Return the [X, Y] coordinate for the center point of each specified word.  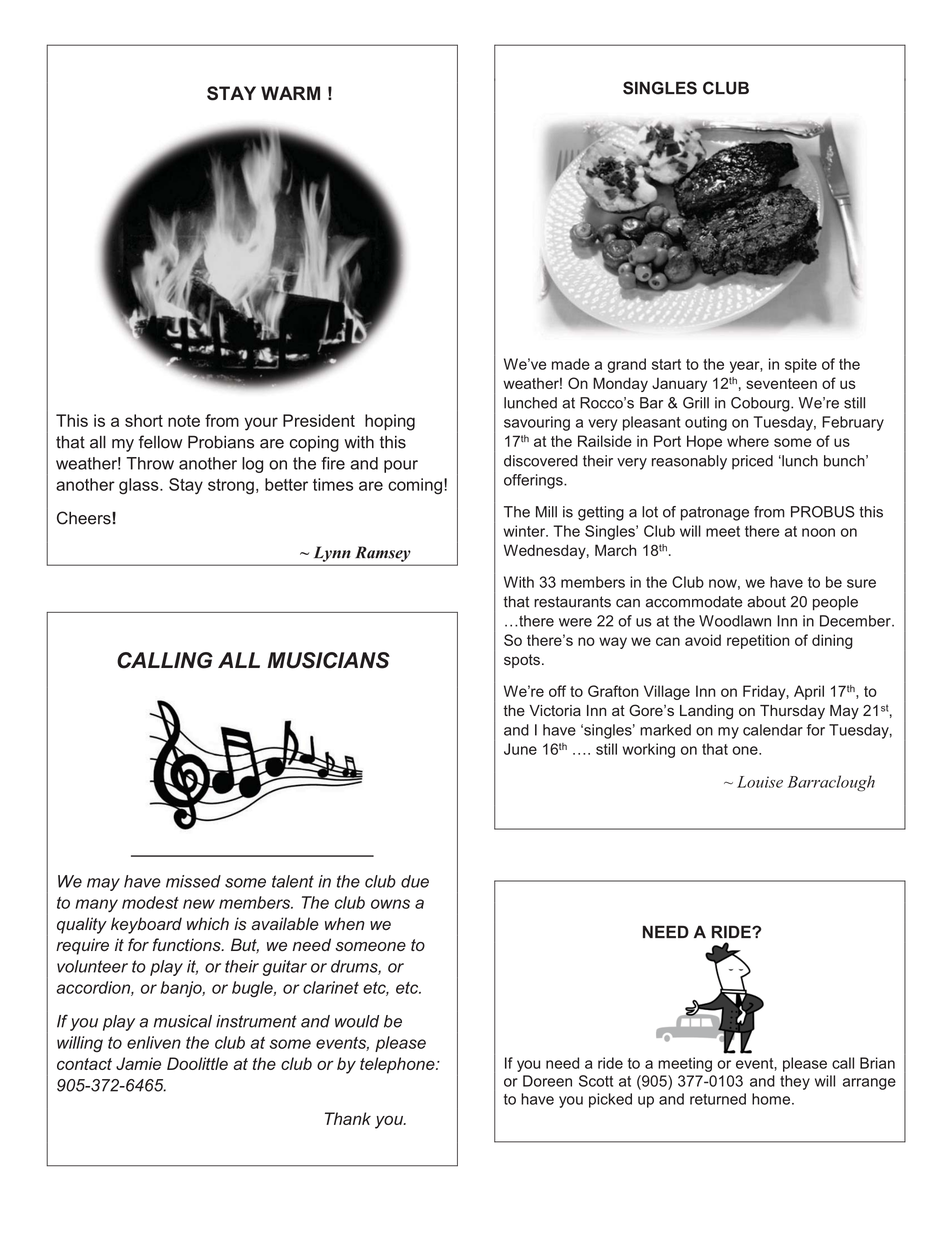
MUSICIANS [328, 660]
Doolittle [197, 1063]
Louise [760, 782]
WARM [290, 93]
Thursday [792, 712]
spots [522, 661]
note [184, 421]
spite [801, 365]
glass [140, 486]
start [666, 364]
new [199, 904]
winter [525, 531]
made [571, 364]
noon [818, 532]
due [415, 881]
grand [626, 365]
